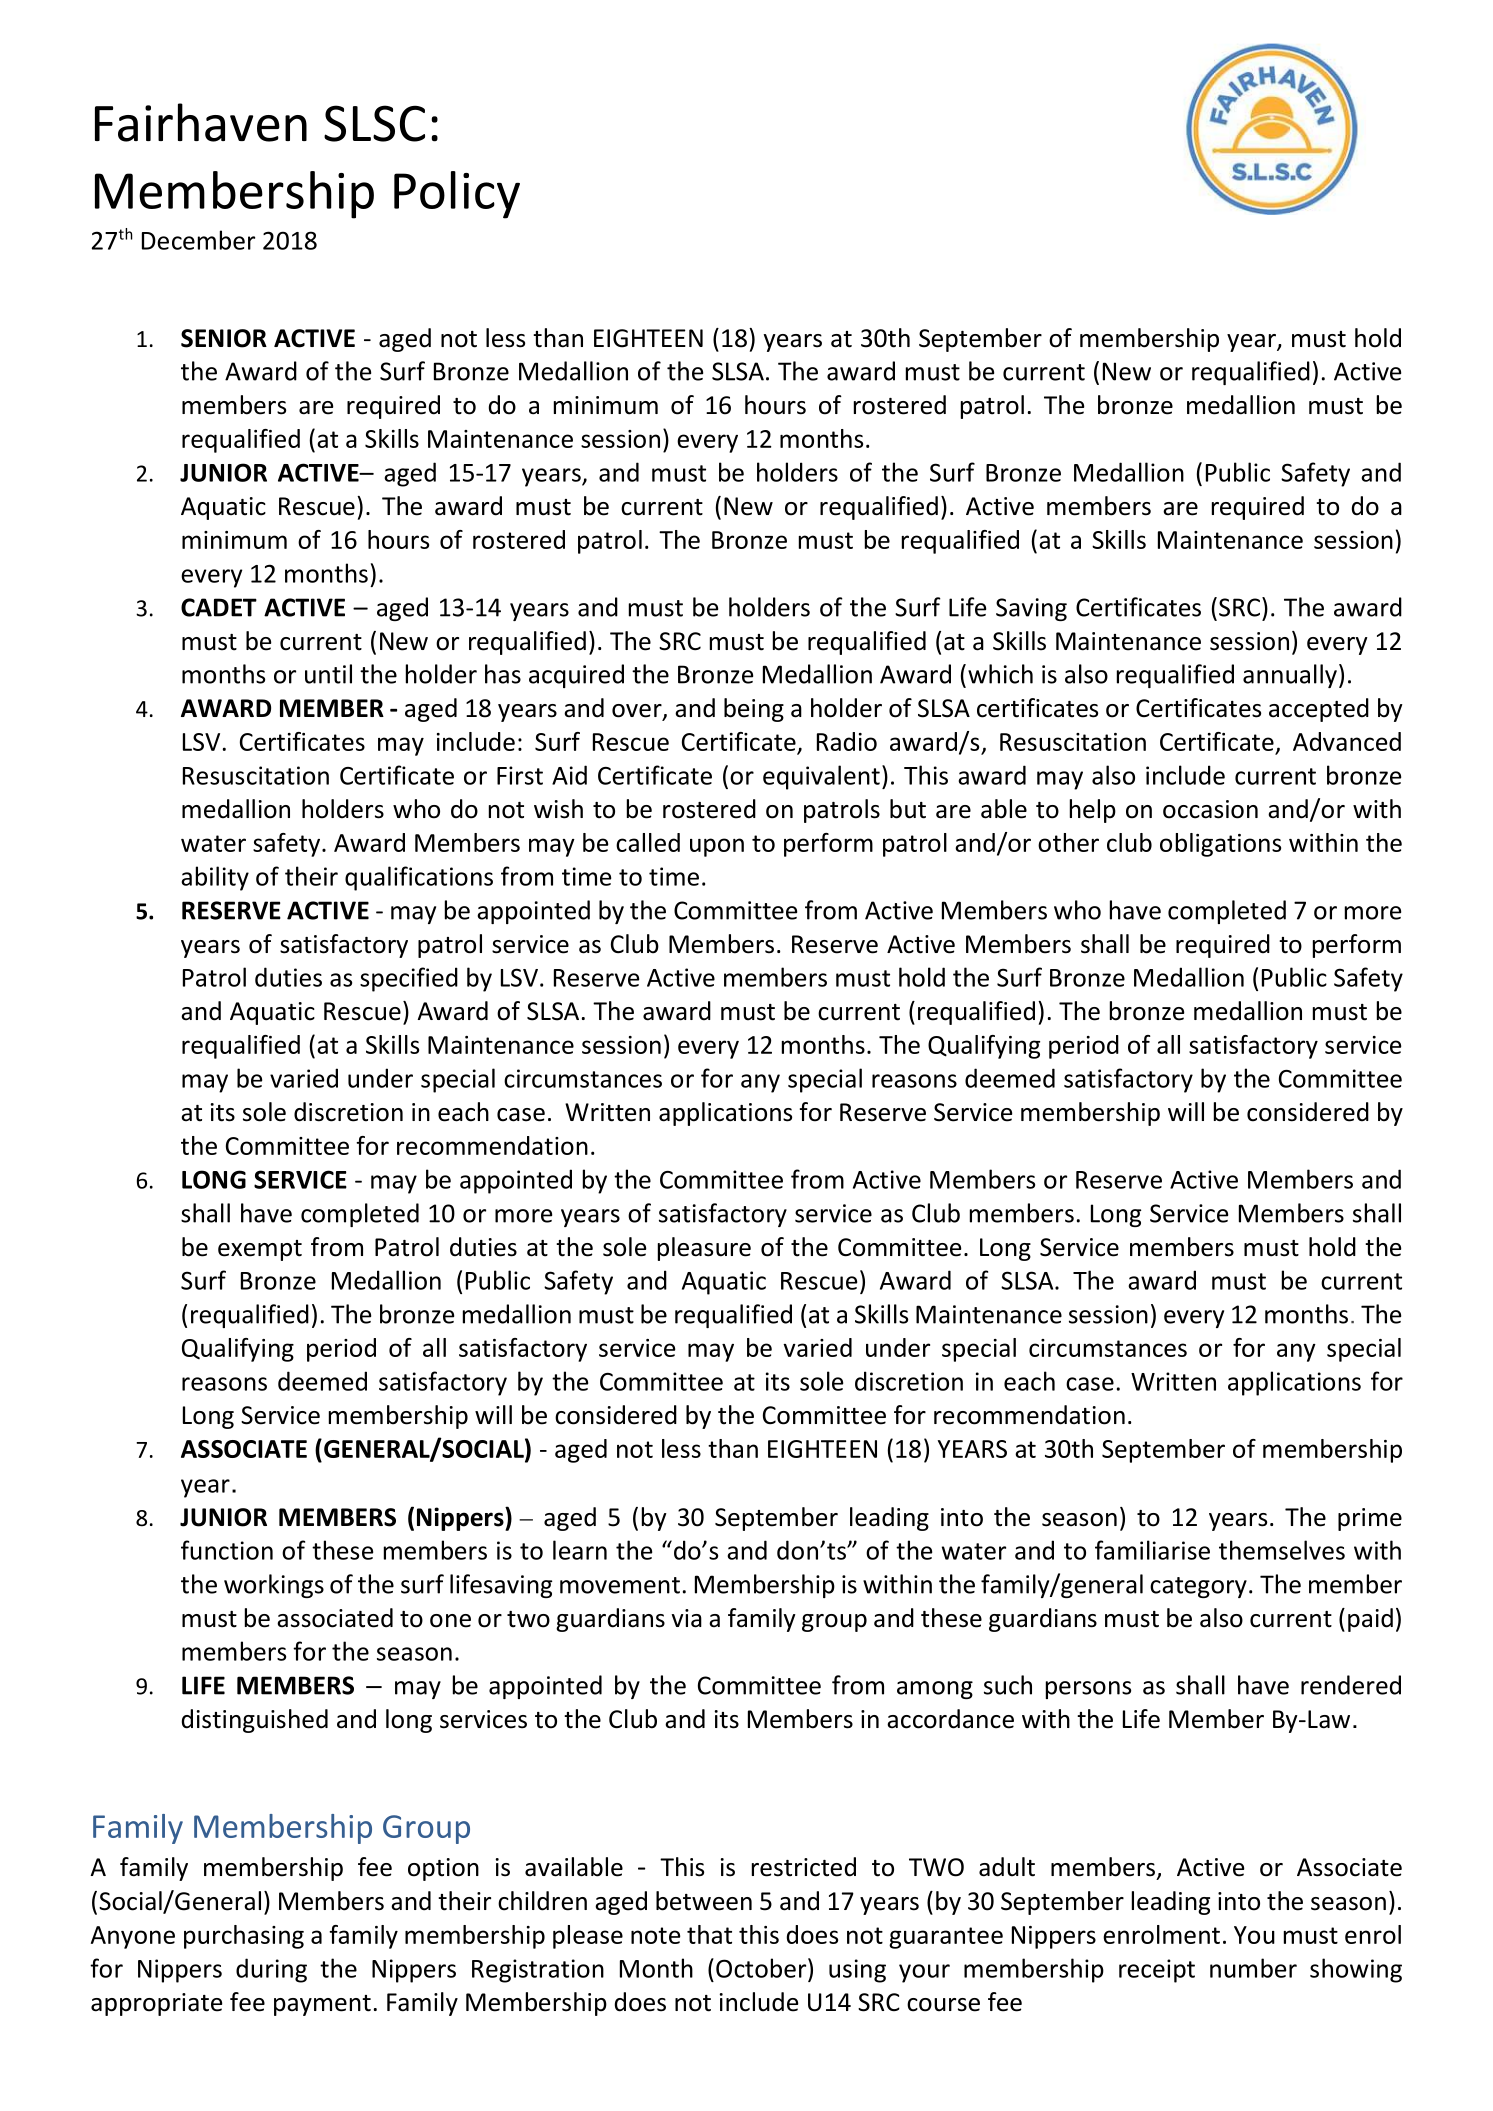 This image has width=1493, height=2111. Describe the element at coordinates (260, 1250) in the image. I see `exempt` at that location.
